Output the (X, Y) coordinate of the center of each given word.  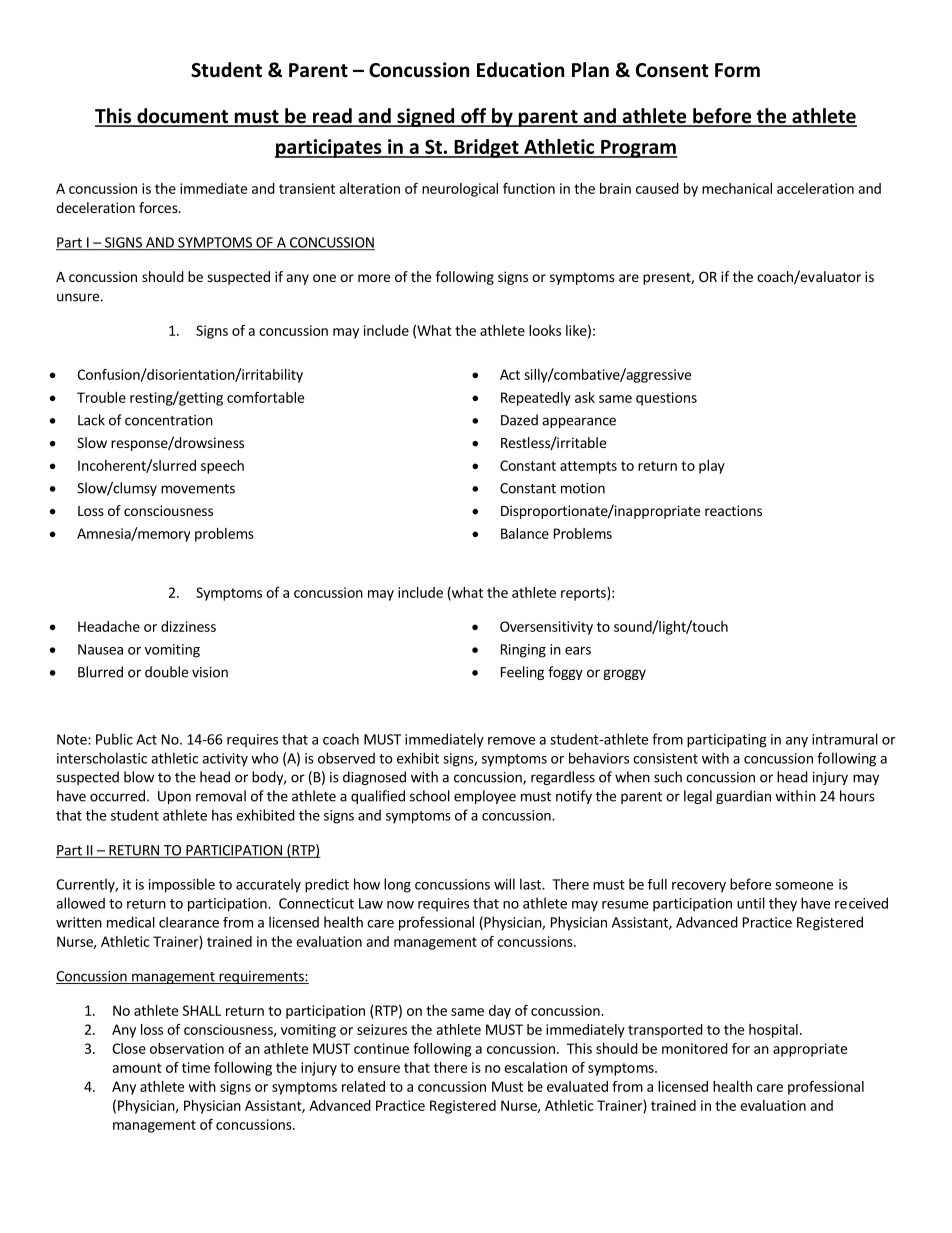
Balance (525, 533)
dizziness (188, 626)
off (473, 117)
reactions (733, 510)
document (182, 117)
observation (187, 1048)
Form (737, 70)
